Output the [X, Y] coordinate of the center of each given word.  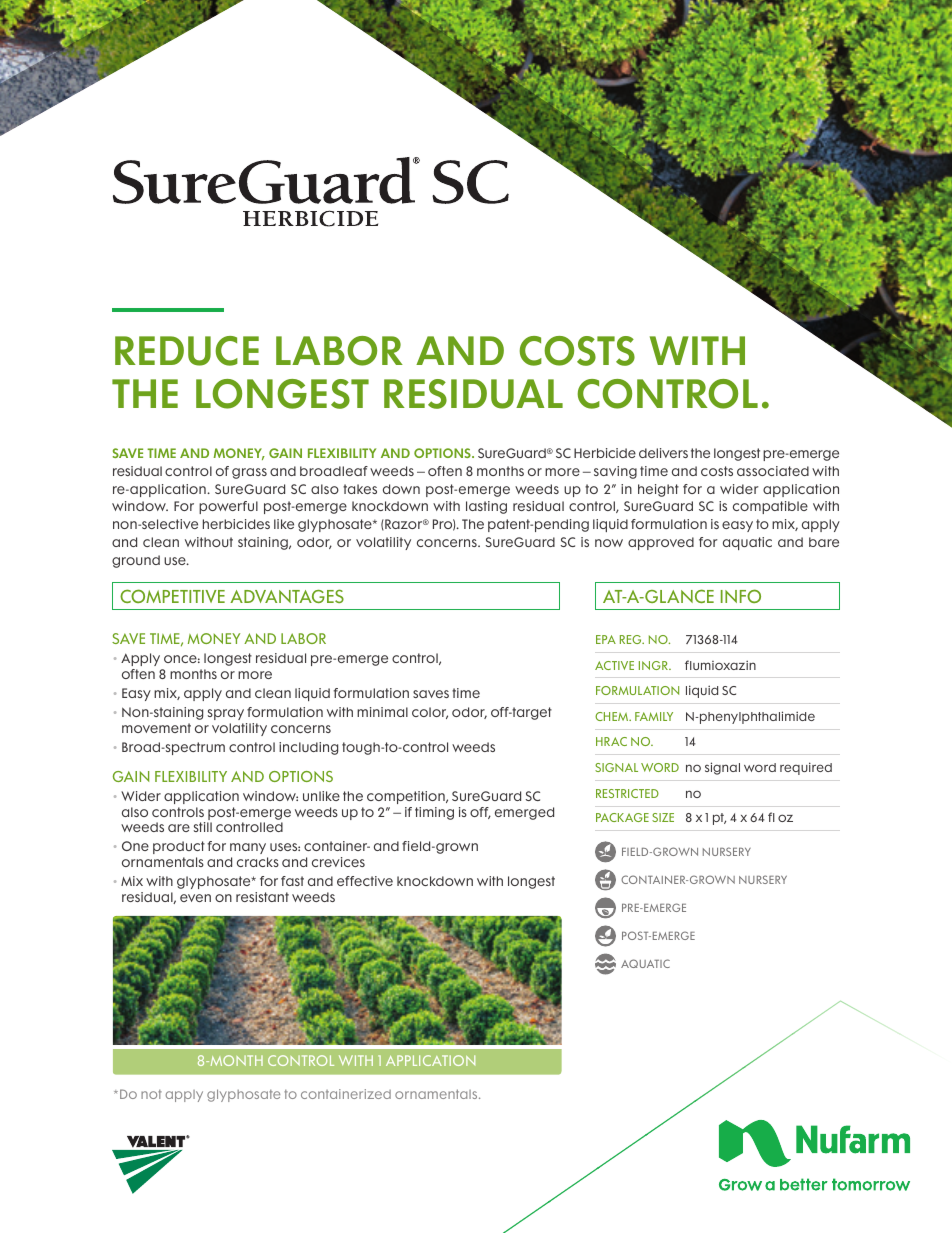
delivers [663, 453]
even [195, 898]
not [151, 1094]
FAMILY [654, 716]
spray [226, 716]
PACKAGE [622, 817]
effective [365, 881]
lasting [486, 507]
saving [615, 472]
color [430, 713]
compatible [770, 507]
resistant [262, 897]
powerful [228, 507]
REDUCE [187, 351]
